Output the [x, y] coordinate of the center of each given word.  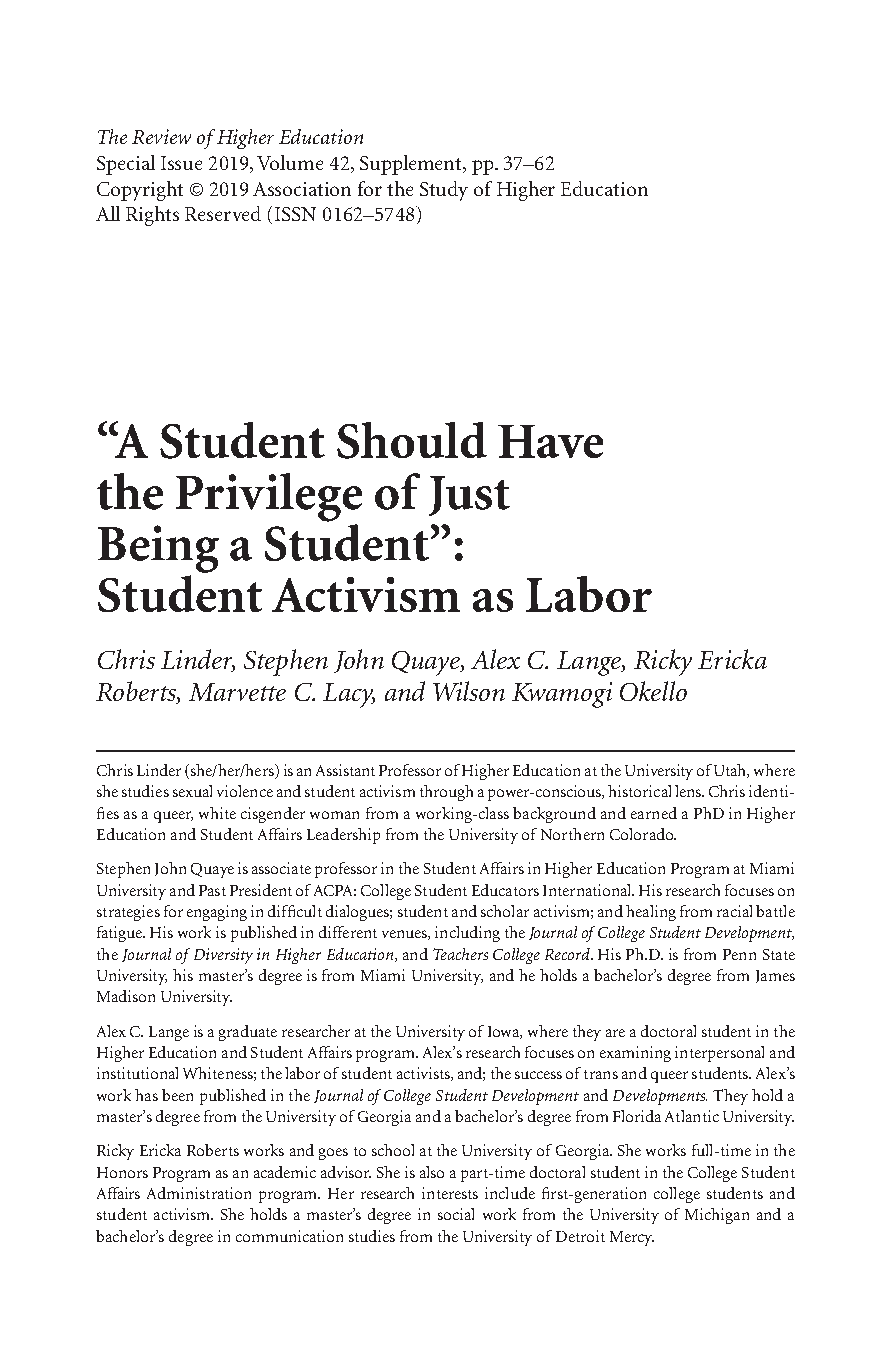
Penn [739, 954]
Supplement [412, 165]
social [456, 1214]
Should [412, 440]
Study [444, 191]
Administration [199, 1193]
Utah [731, 771]
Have [550, 441]
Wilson [469, 691]
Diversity [223, 956]
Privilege [269, 497]
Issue [181, 163]
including [467, 934]
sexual [192, 791]
